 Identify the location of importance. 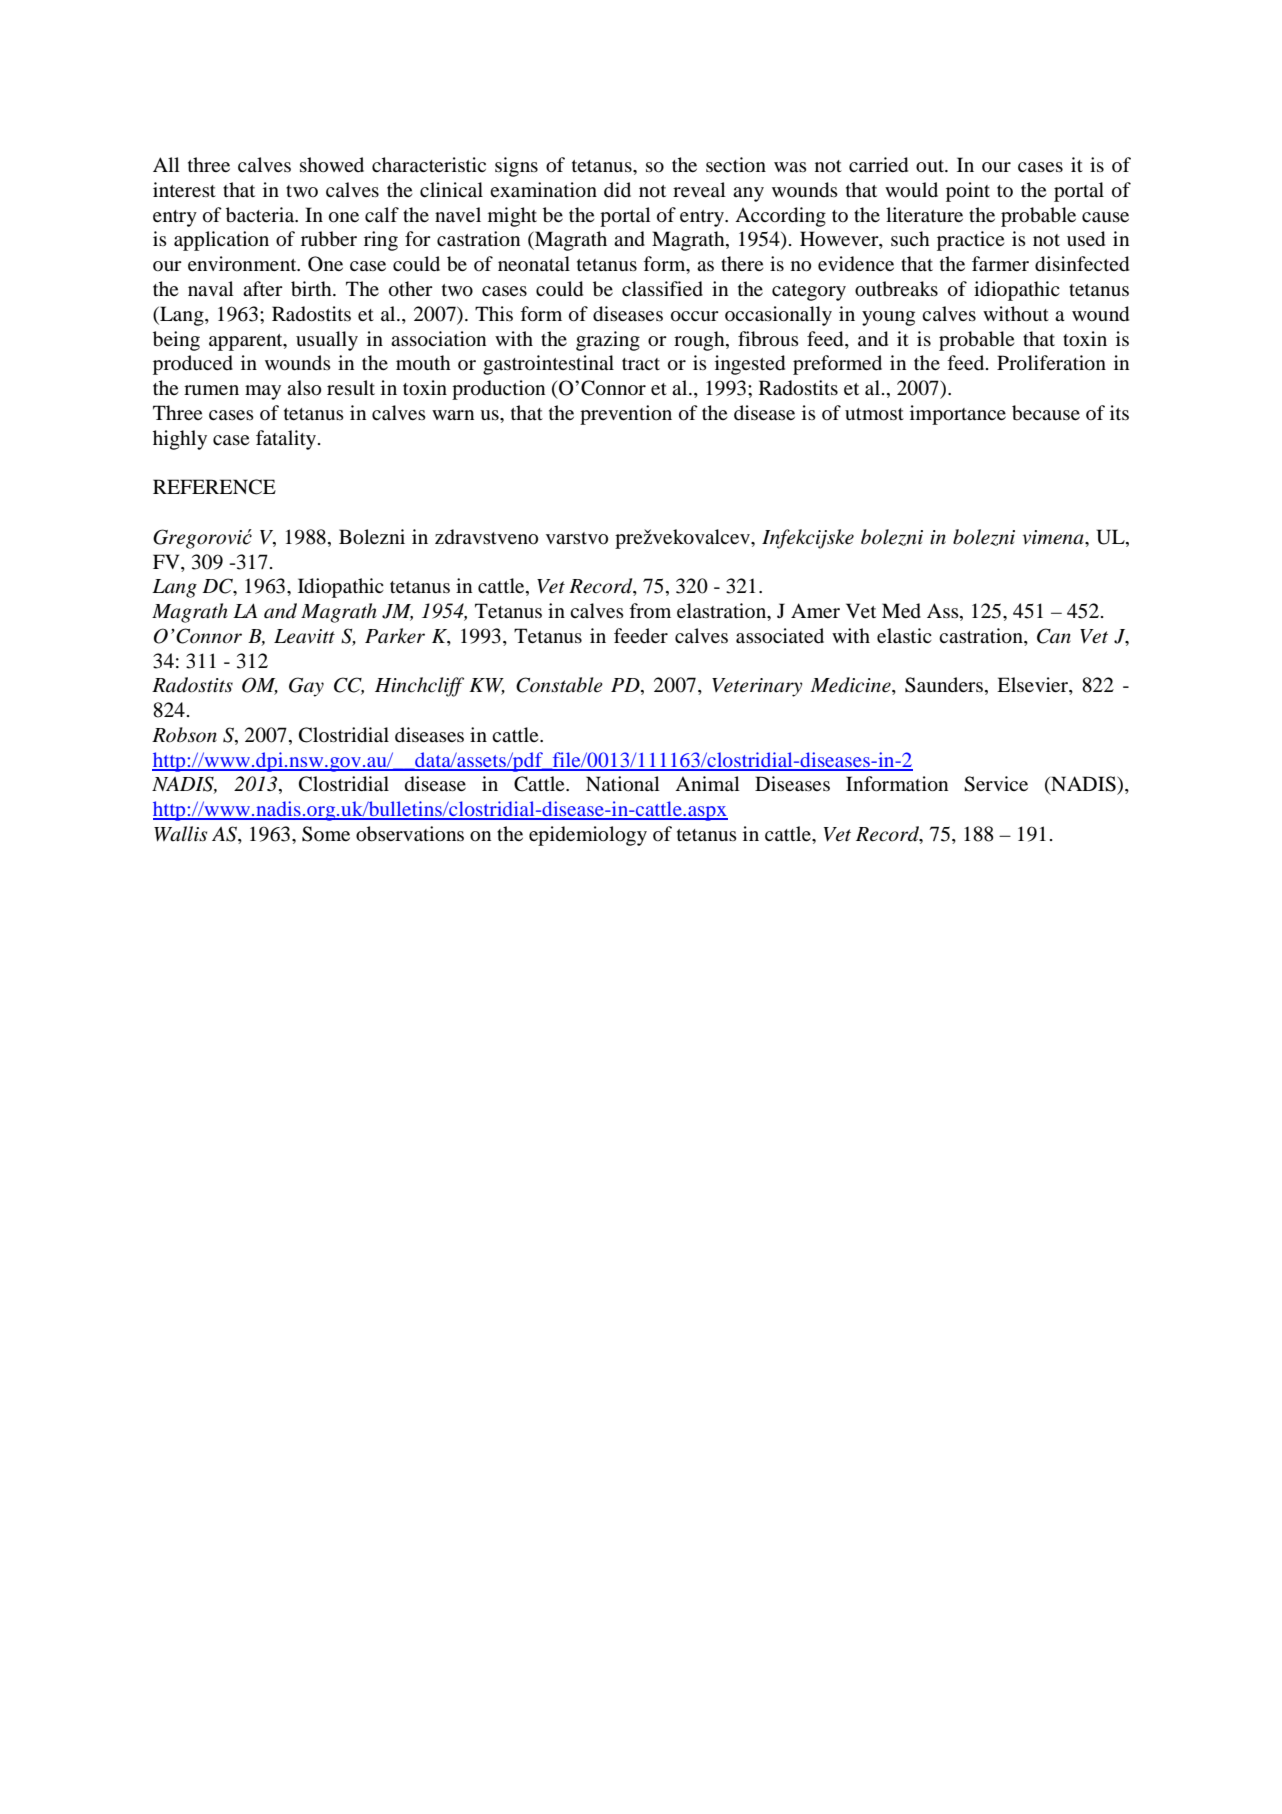
(958, 415).
